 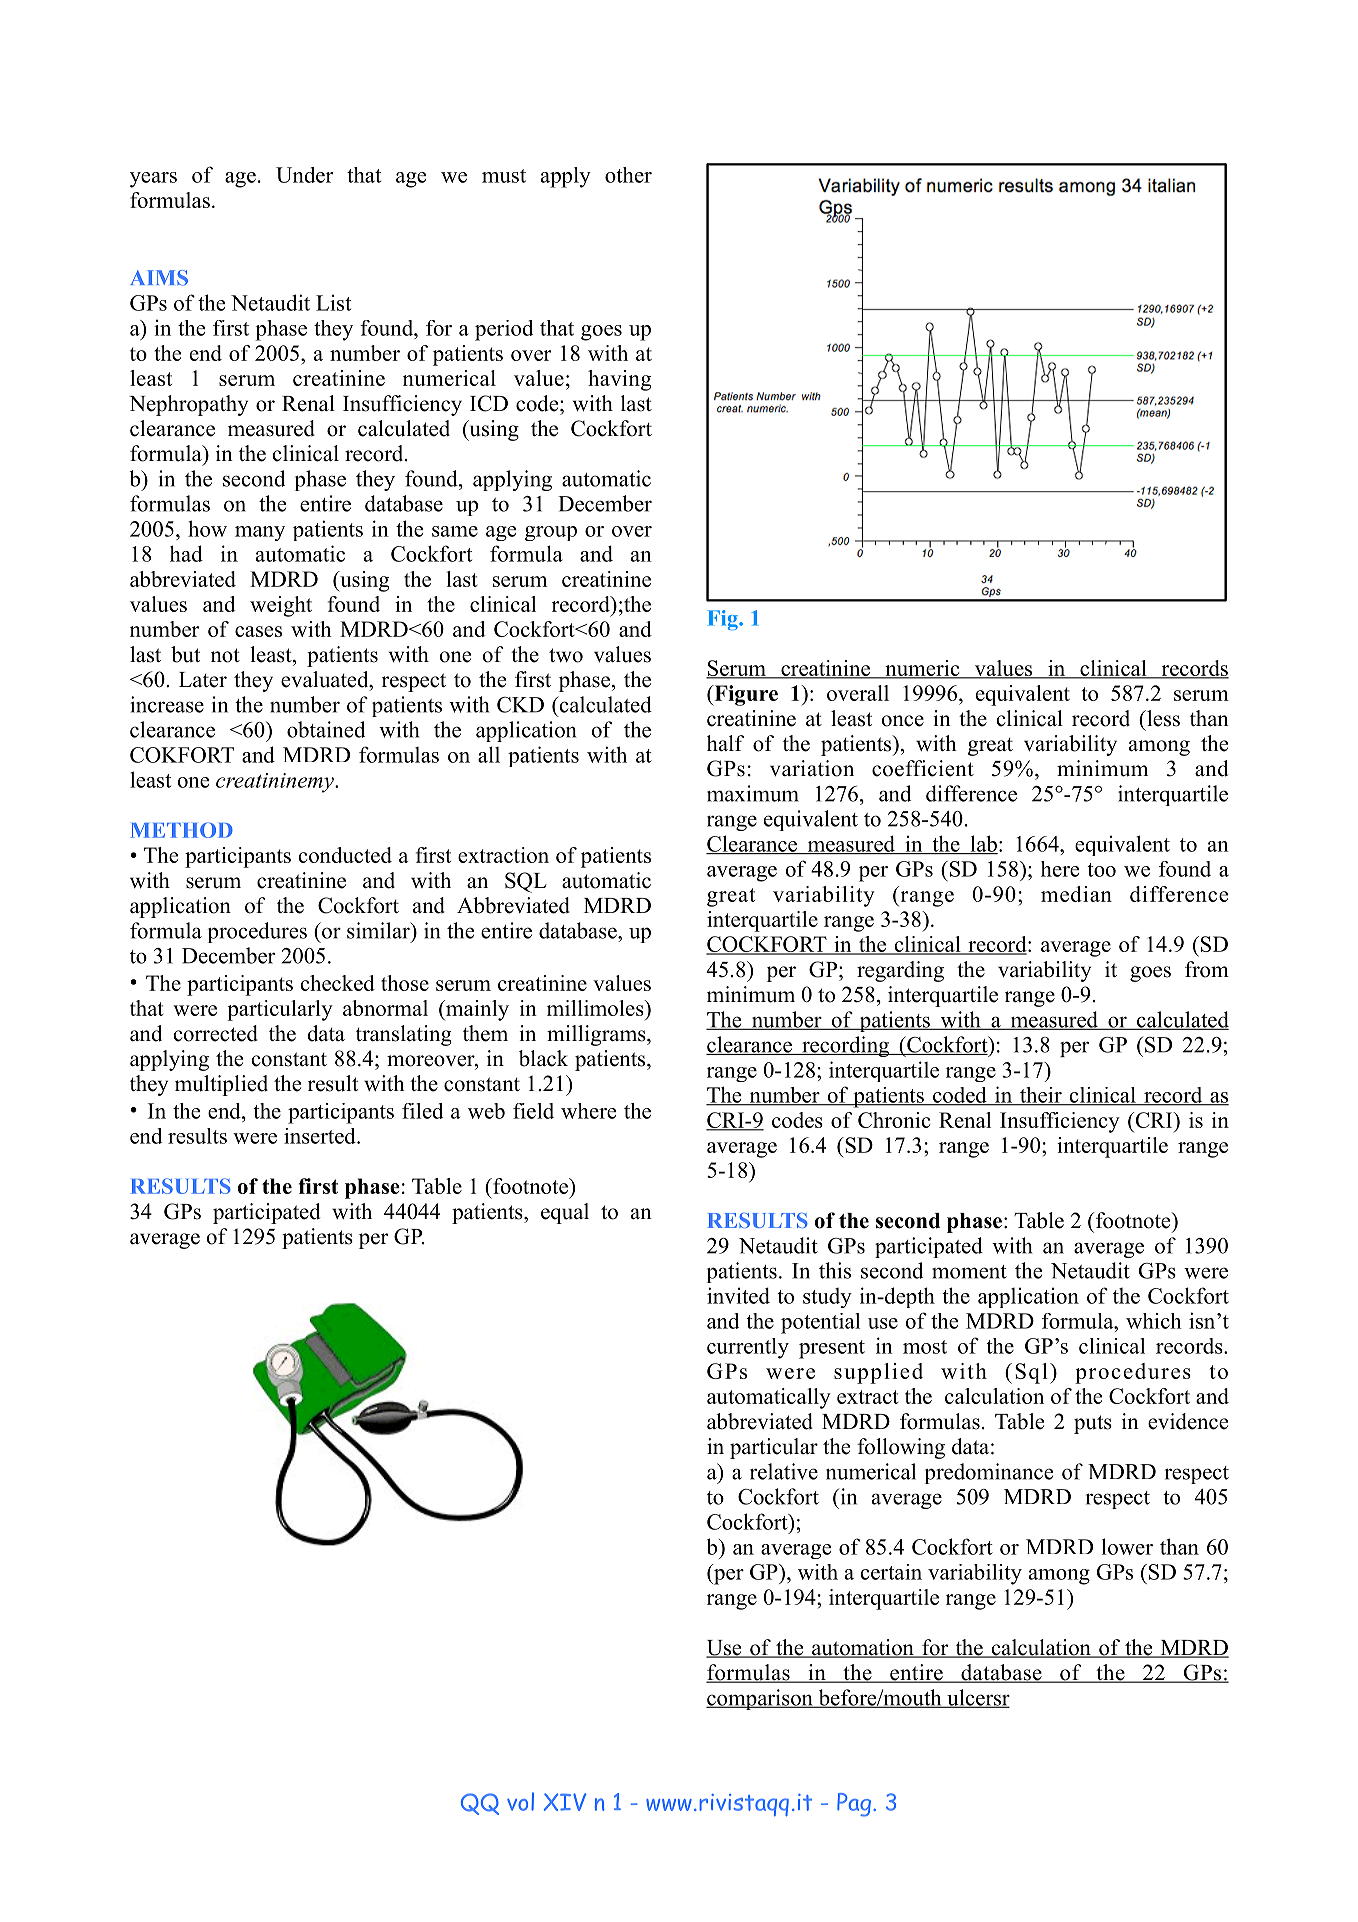 I want to click on less, so click(x=1162, y=718).
